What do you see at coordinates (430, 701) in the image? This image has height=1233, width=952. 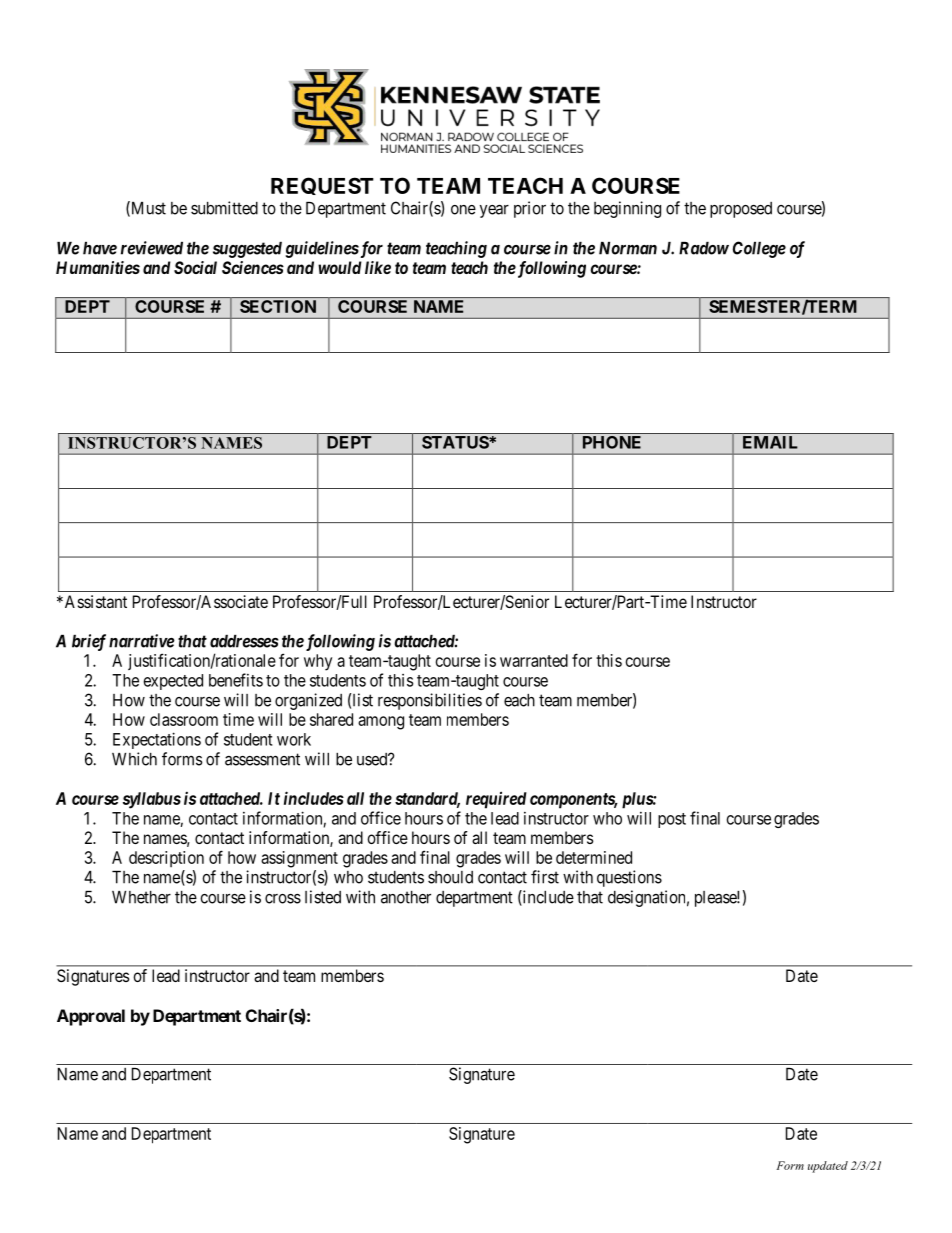 I see `responsibilities` at bounding box center [430, 701].
